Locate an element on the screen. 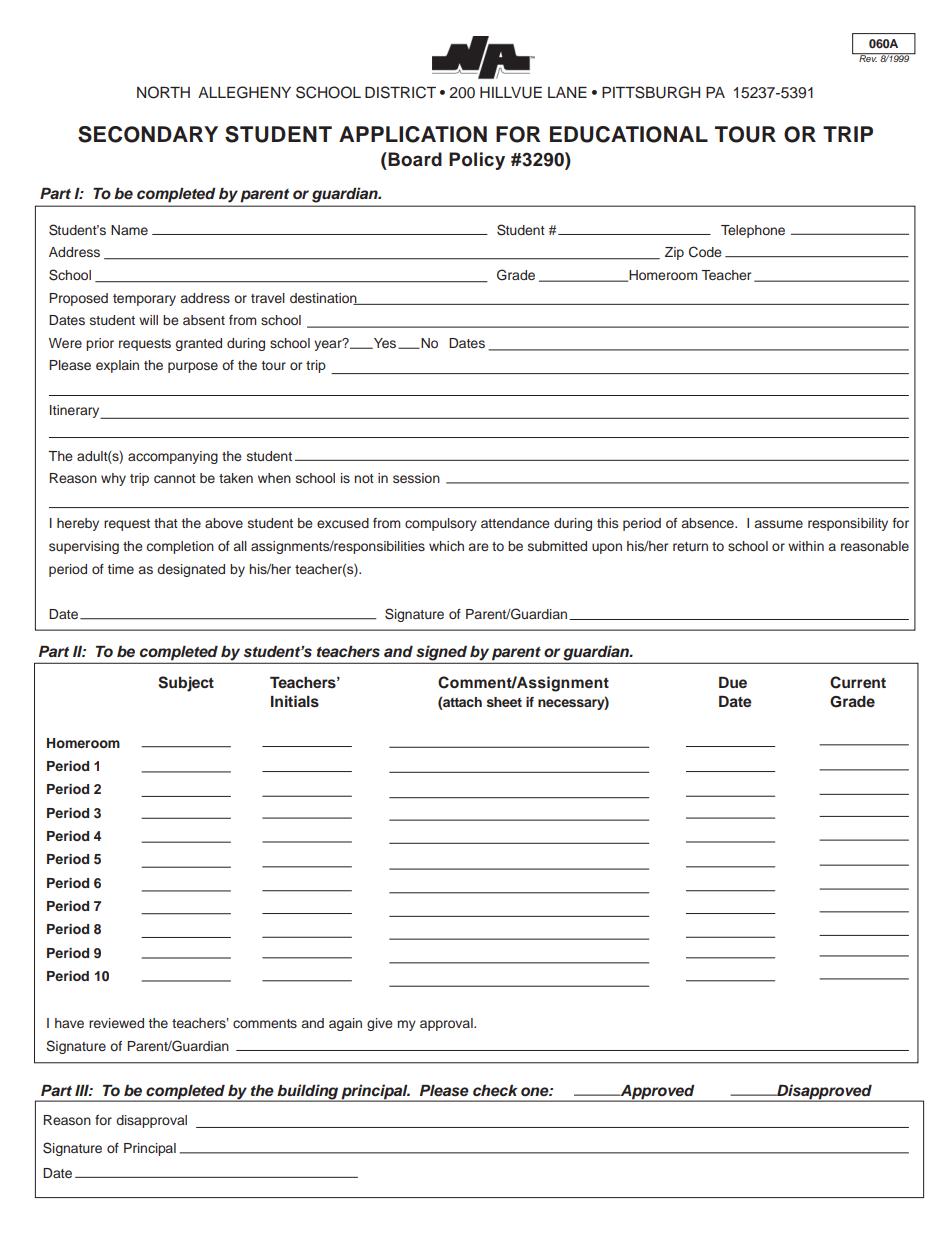 This screenshot has height=1233, width=952. APPLICATION is located at coordinates (413, 134).
